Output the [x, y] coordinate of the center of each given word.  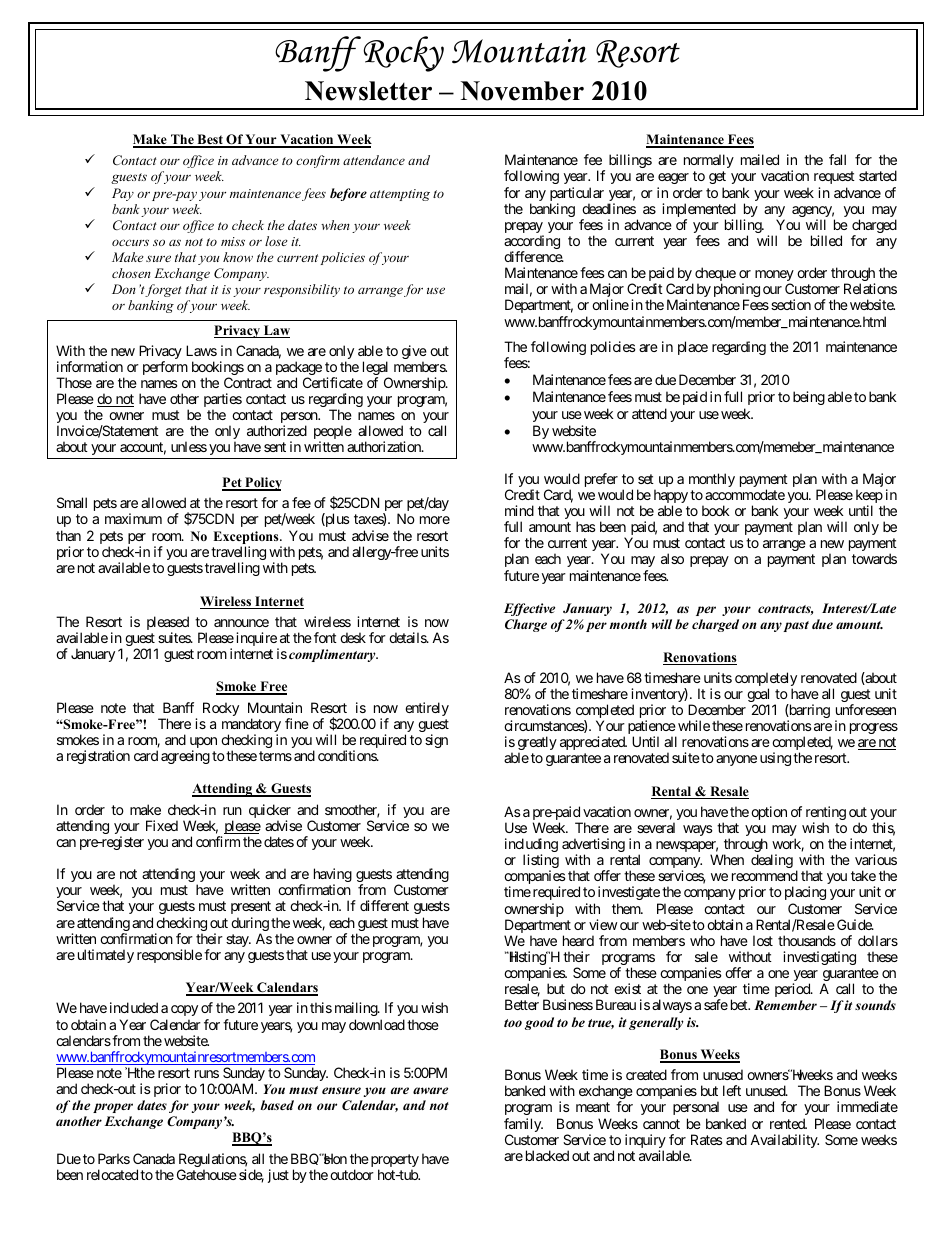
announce [241, 623]
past [796, 626]
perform [165, 368]
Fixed [162, 825]
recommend [765, 875]
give [414, 353]
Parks [114, 1158]
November [522, 91]
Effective [529, 609]
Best [210, 141]
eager [674, 180]
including [531, 846]
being [809, 398]
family [523, 1126]
